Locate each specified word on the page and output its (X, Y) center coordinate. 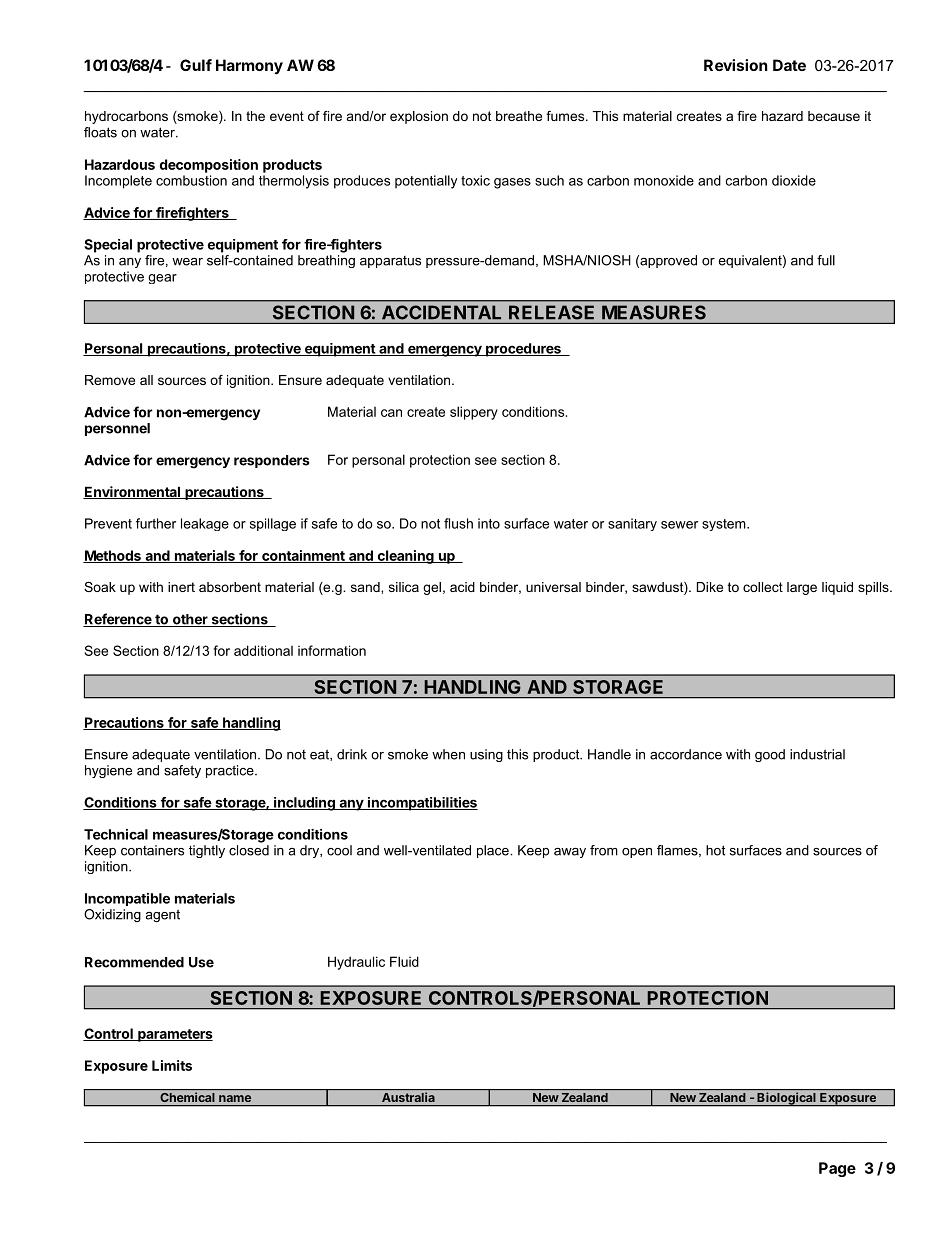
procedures (523, 350)
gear (162, 279)
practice (231, 771)
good (770, 755)
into (489, 523)
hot (715, 850)
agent (162, 915)
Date (789, 65)
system (725, 525)
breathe (519, 116)
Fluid (404, 961)
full (826, 260)
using (486, 755)
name (235, 1098)
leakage (205, 524)
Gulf (196, 65)
